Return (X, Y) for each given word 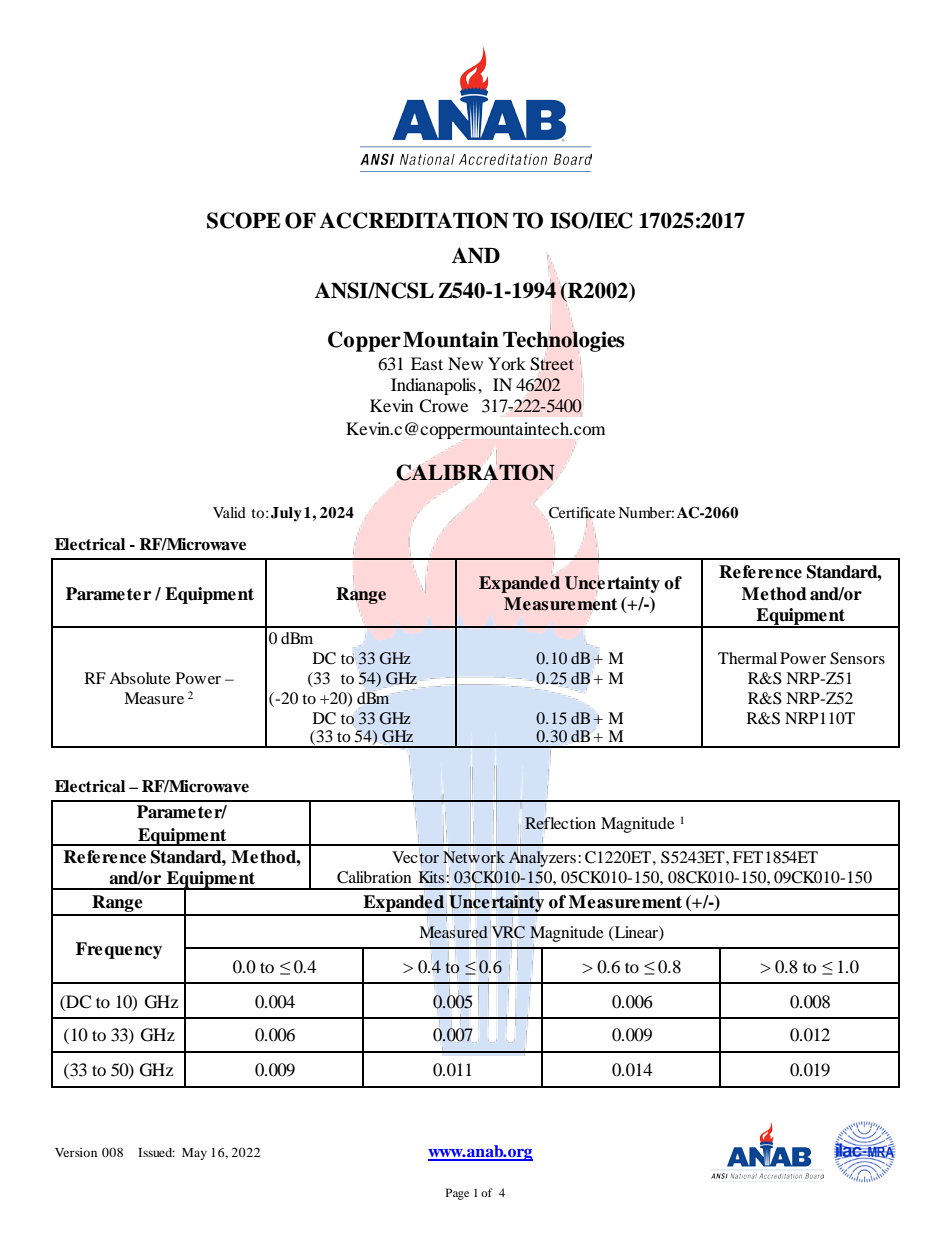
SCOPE (244, 220)
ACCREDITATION (414, 220)
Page (457, 1194)
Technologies (563, 341)
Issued (156, 1152)
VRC (508, 932)
